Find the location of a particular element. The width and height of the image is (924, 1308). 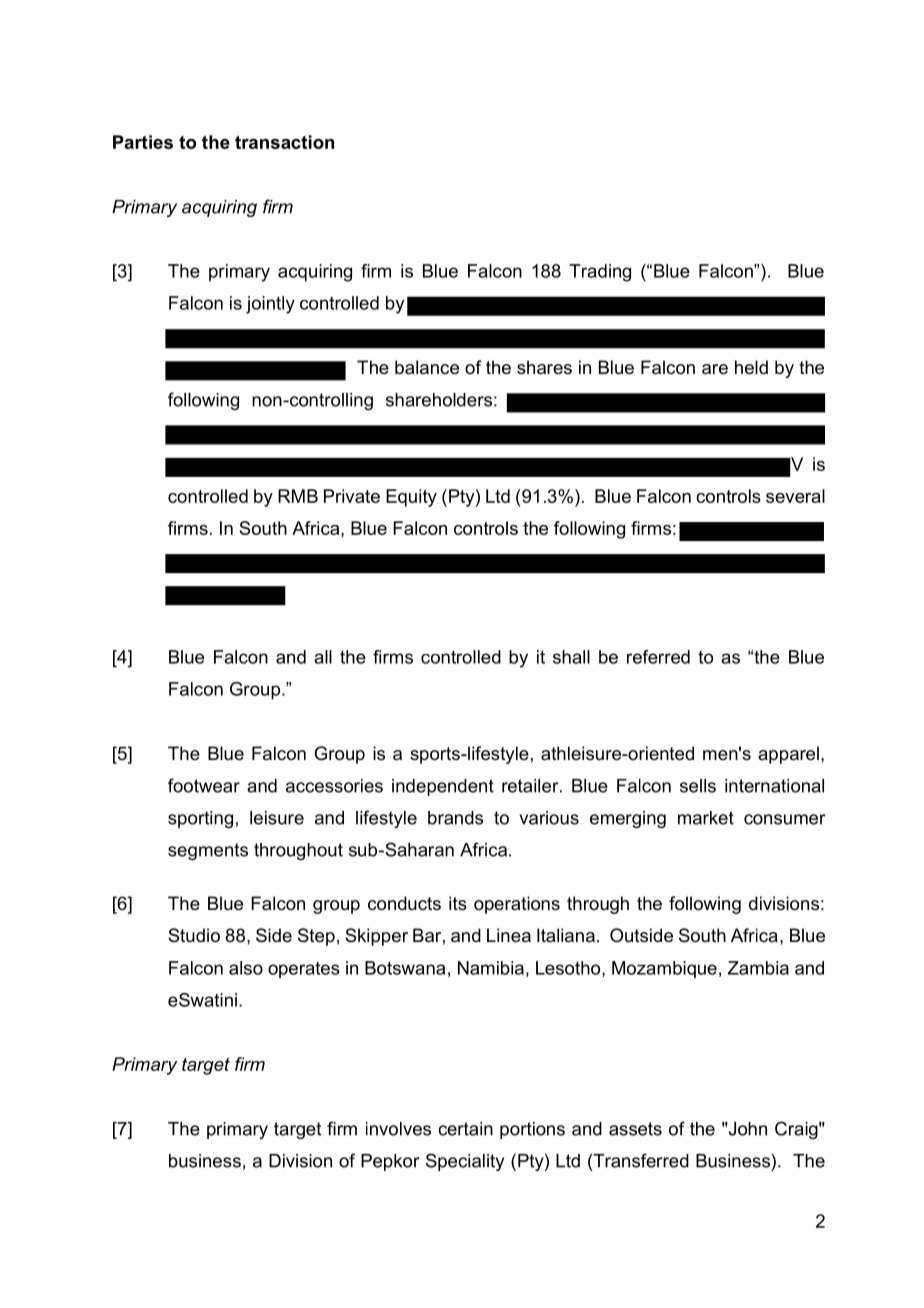

sporting is located at coordinates (200, 819).
